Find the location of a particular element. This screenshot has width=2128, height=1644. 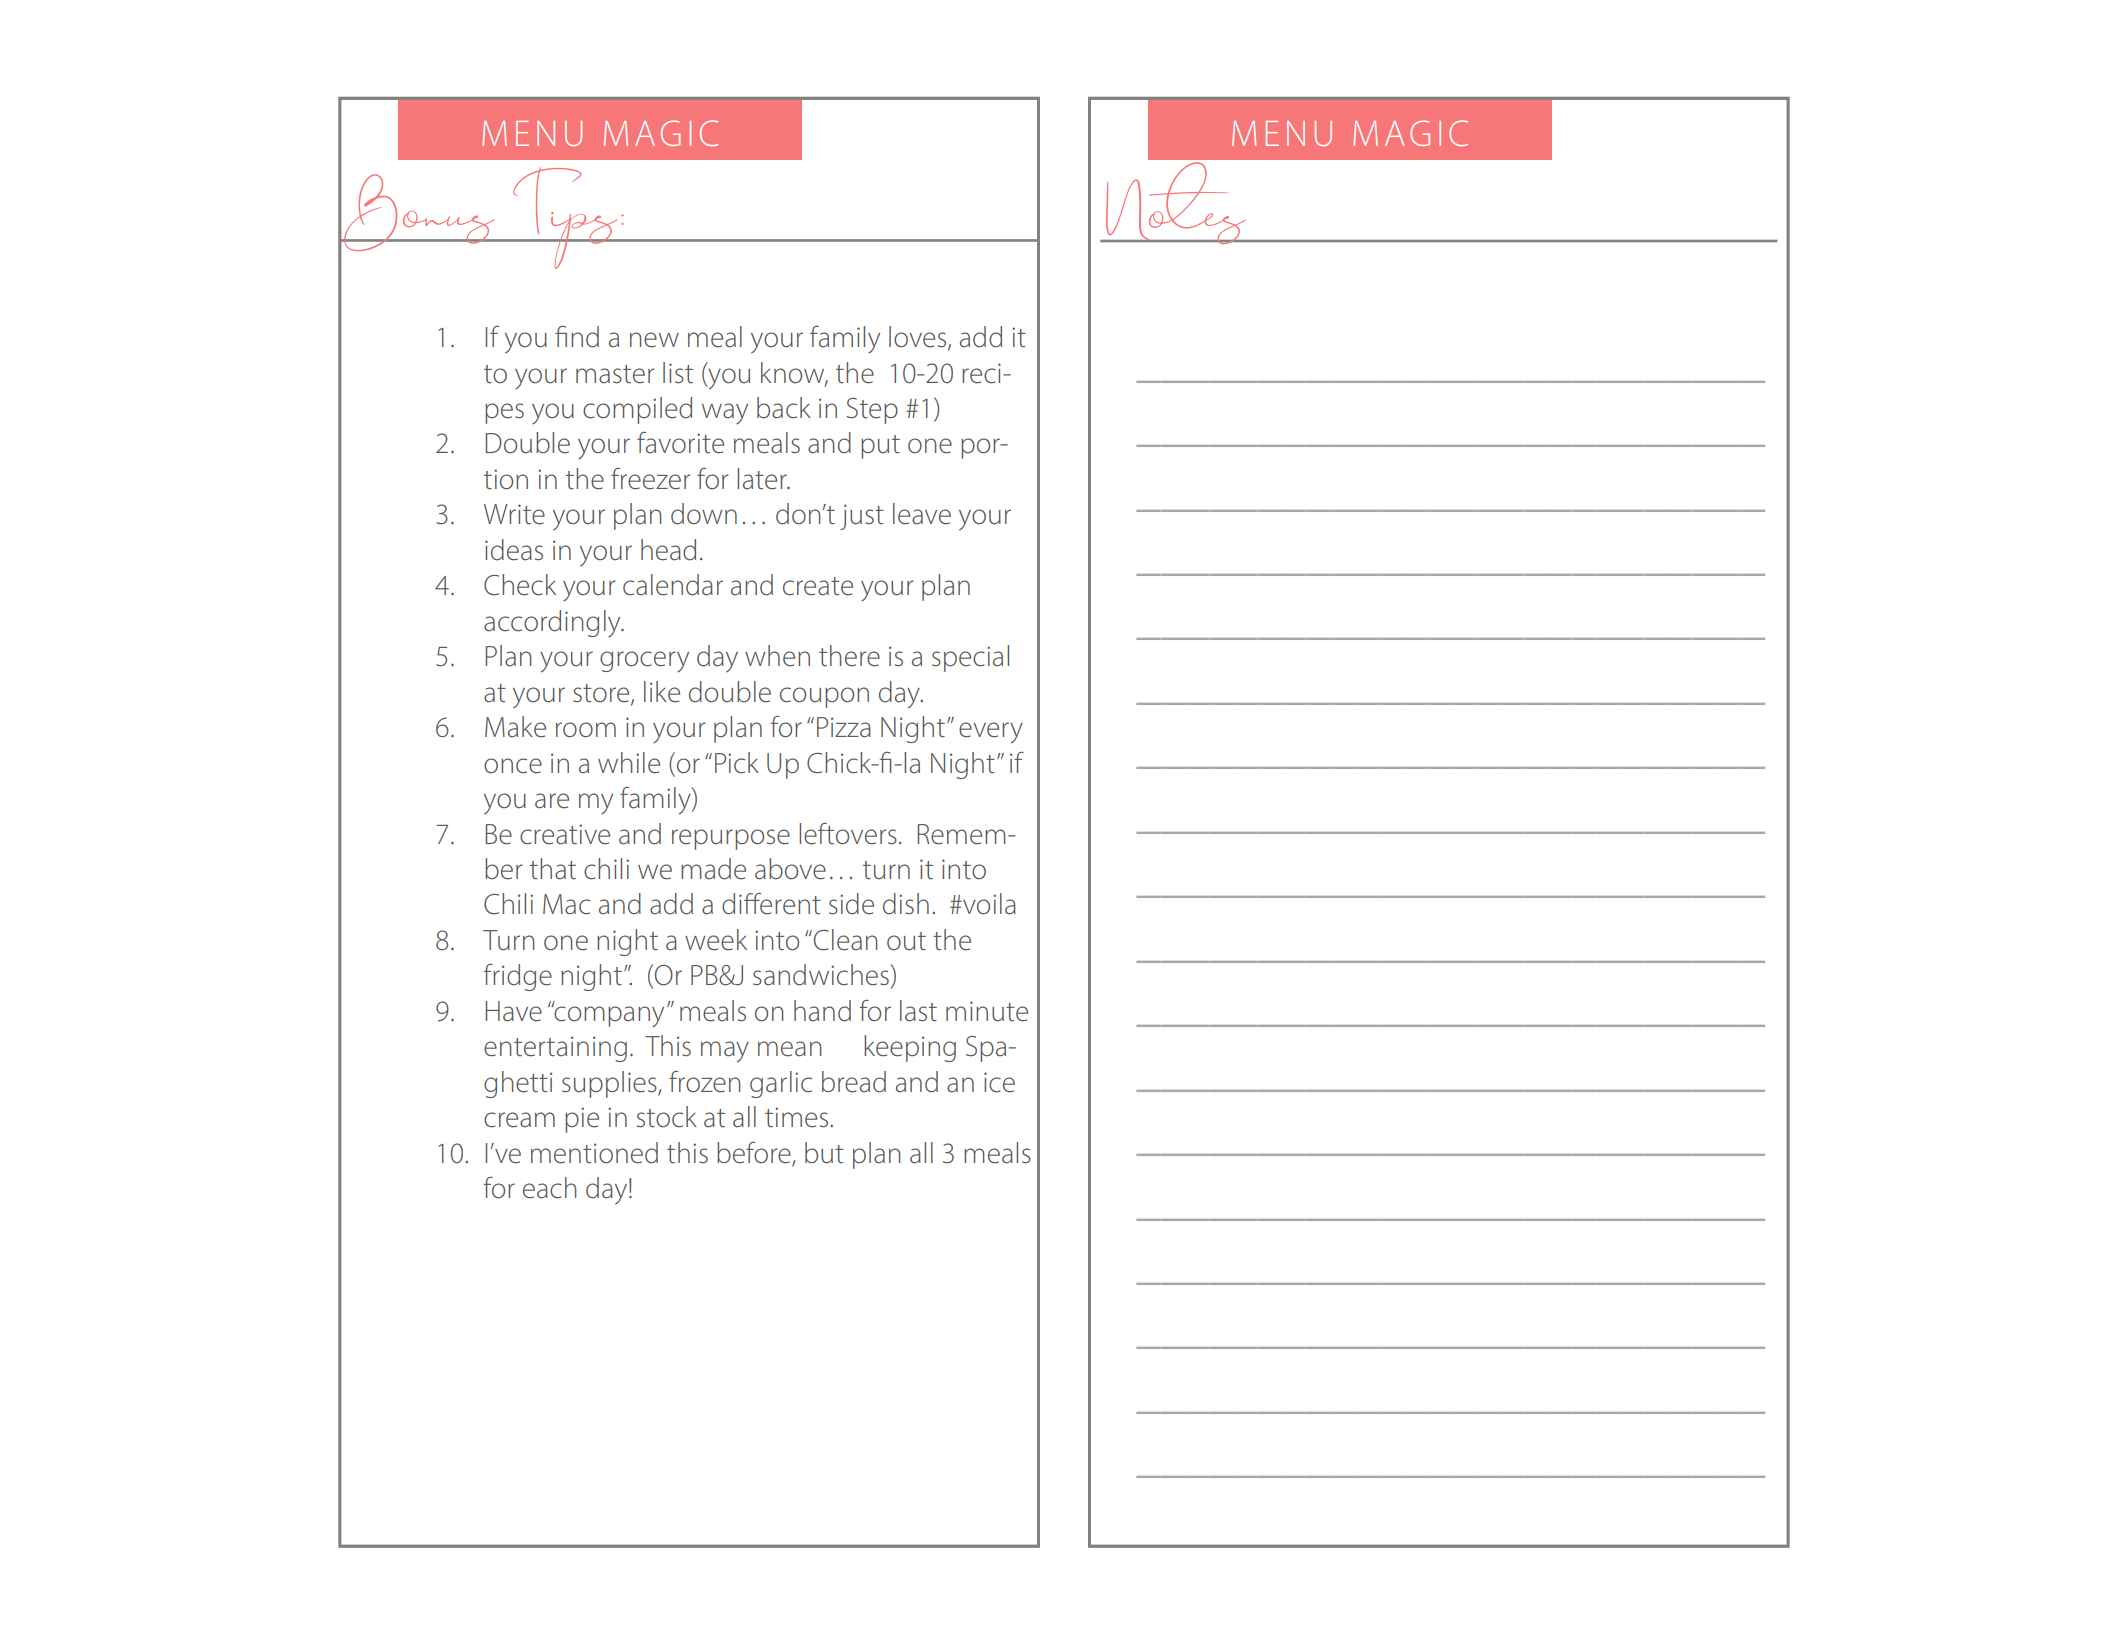

but is located at coordinates (824, 1153).
